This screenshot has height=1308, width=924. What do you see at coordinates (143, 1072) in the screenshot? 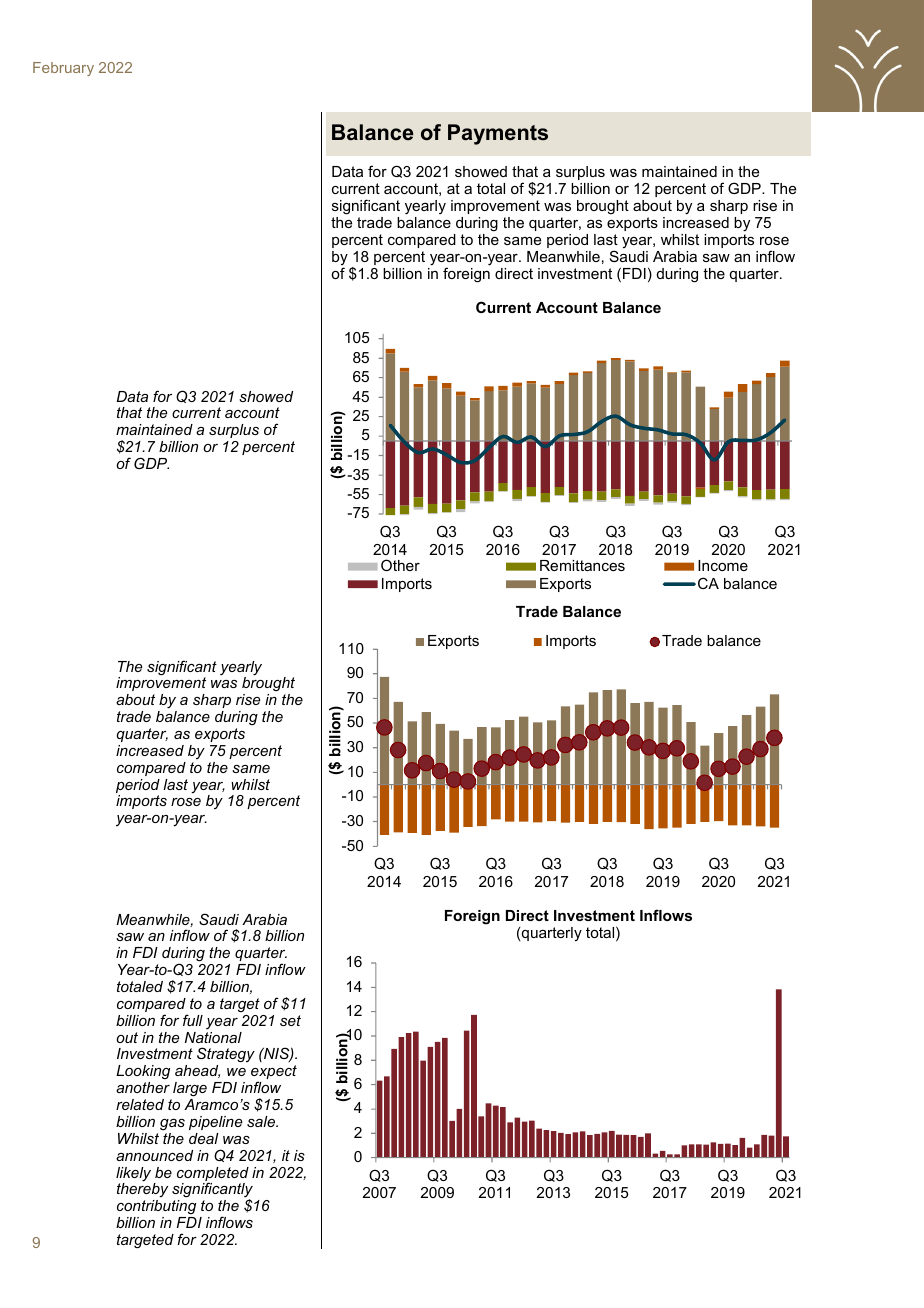
I see `Looking` at bounding box center [143, 1072].
